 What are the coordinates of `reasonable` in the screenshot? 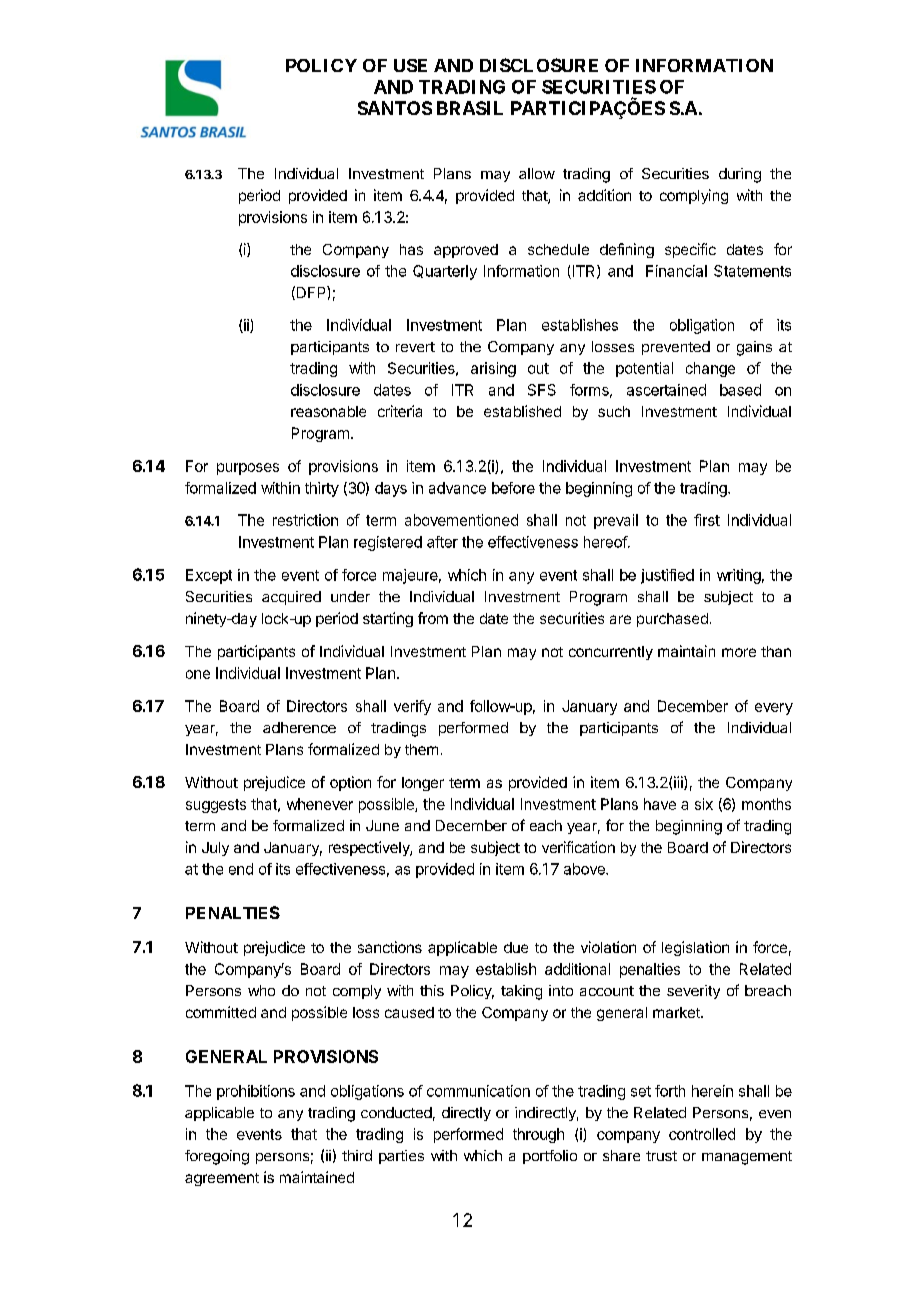 It's located at (328, 411).
